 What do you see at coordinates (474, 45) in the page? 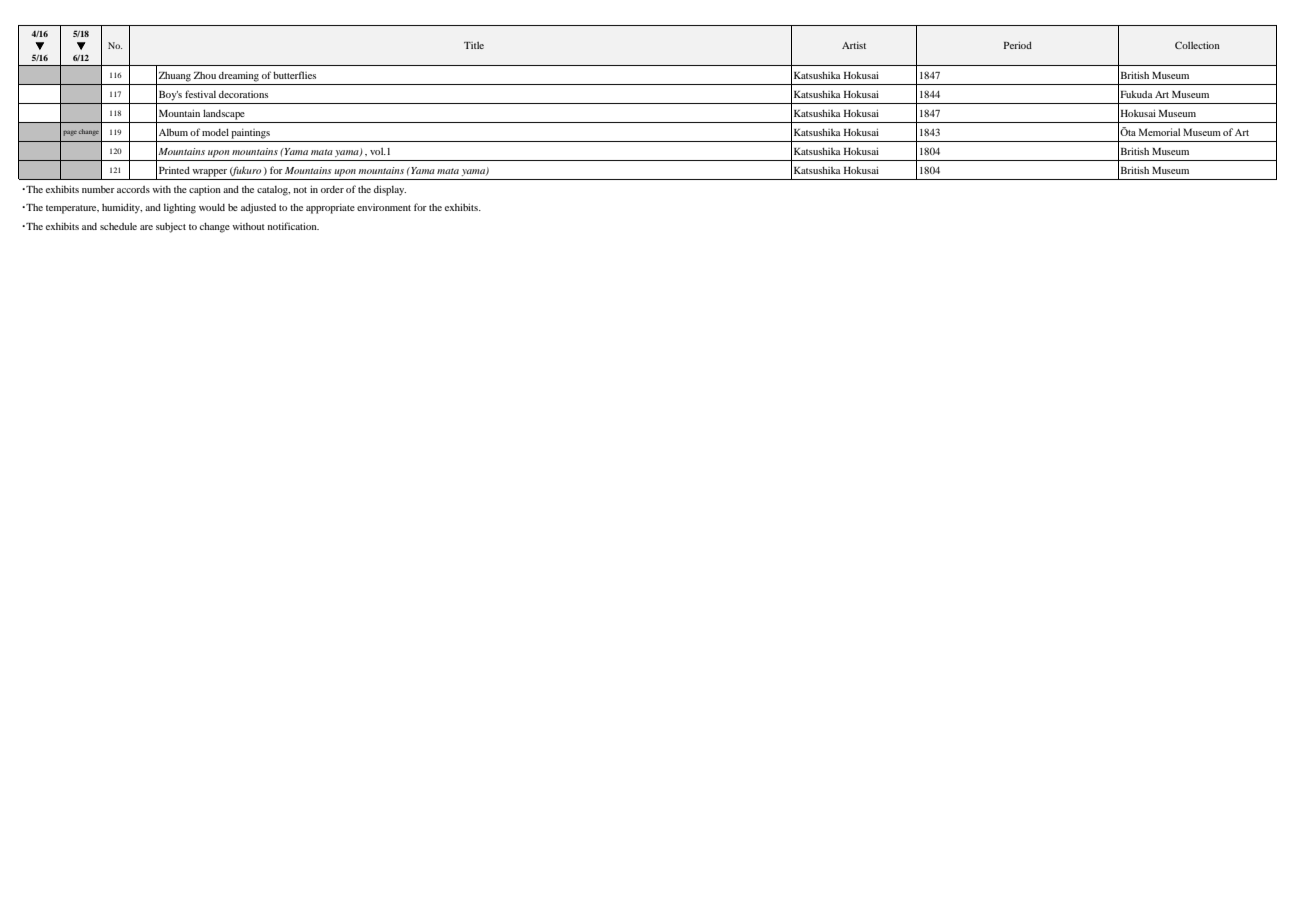
I see `Title` at bounding box center [474, 45].
